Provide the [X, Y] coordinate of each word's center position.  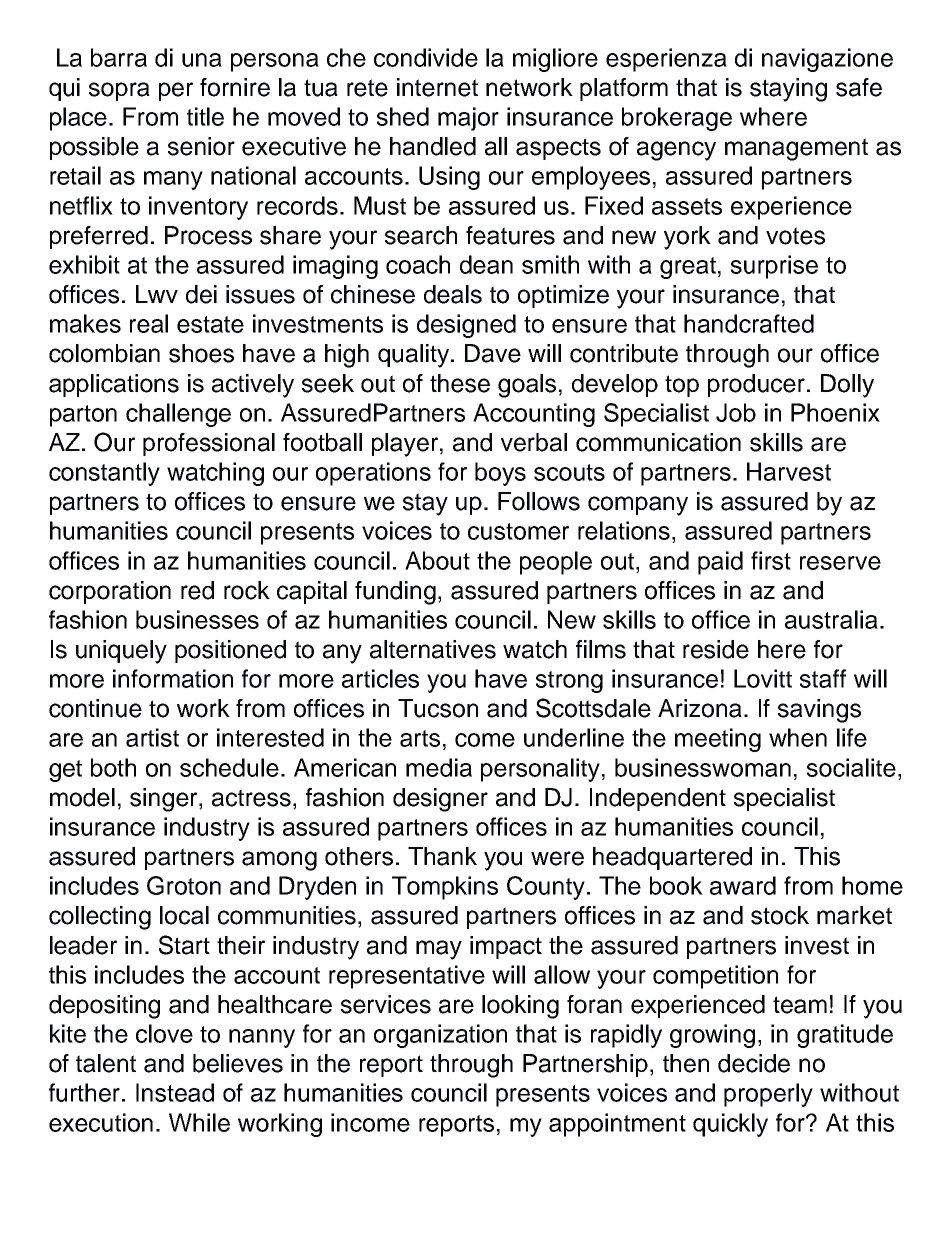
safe [859, 87]
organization [440, 1036]
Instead [175, 1092]
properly [768, 1095]
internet [437, 87]
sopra [119, 91]
